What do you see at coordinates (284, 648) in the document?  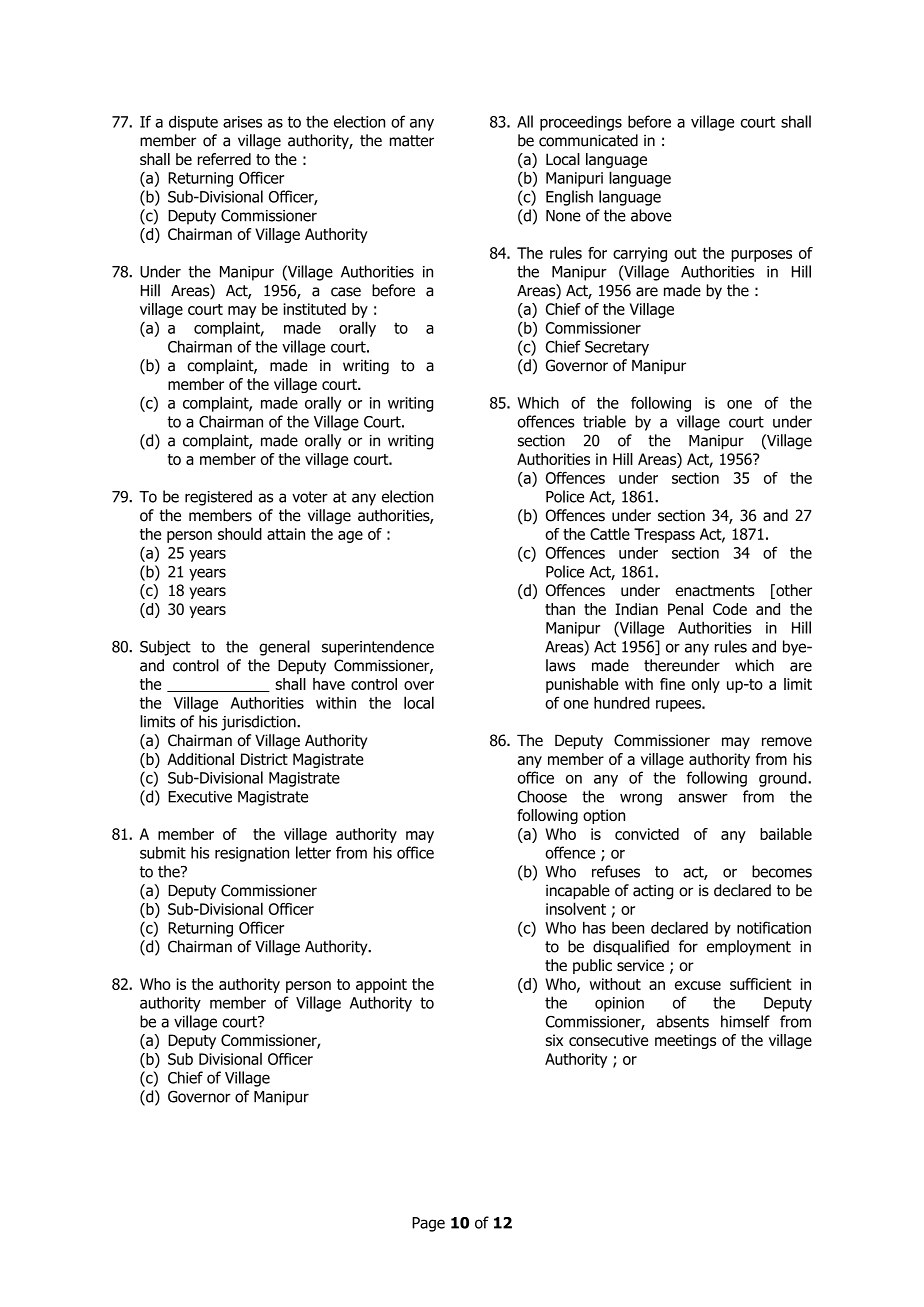 I see `general` at bounding box center [284, 648].
